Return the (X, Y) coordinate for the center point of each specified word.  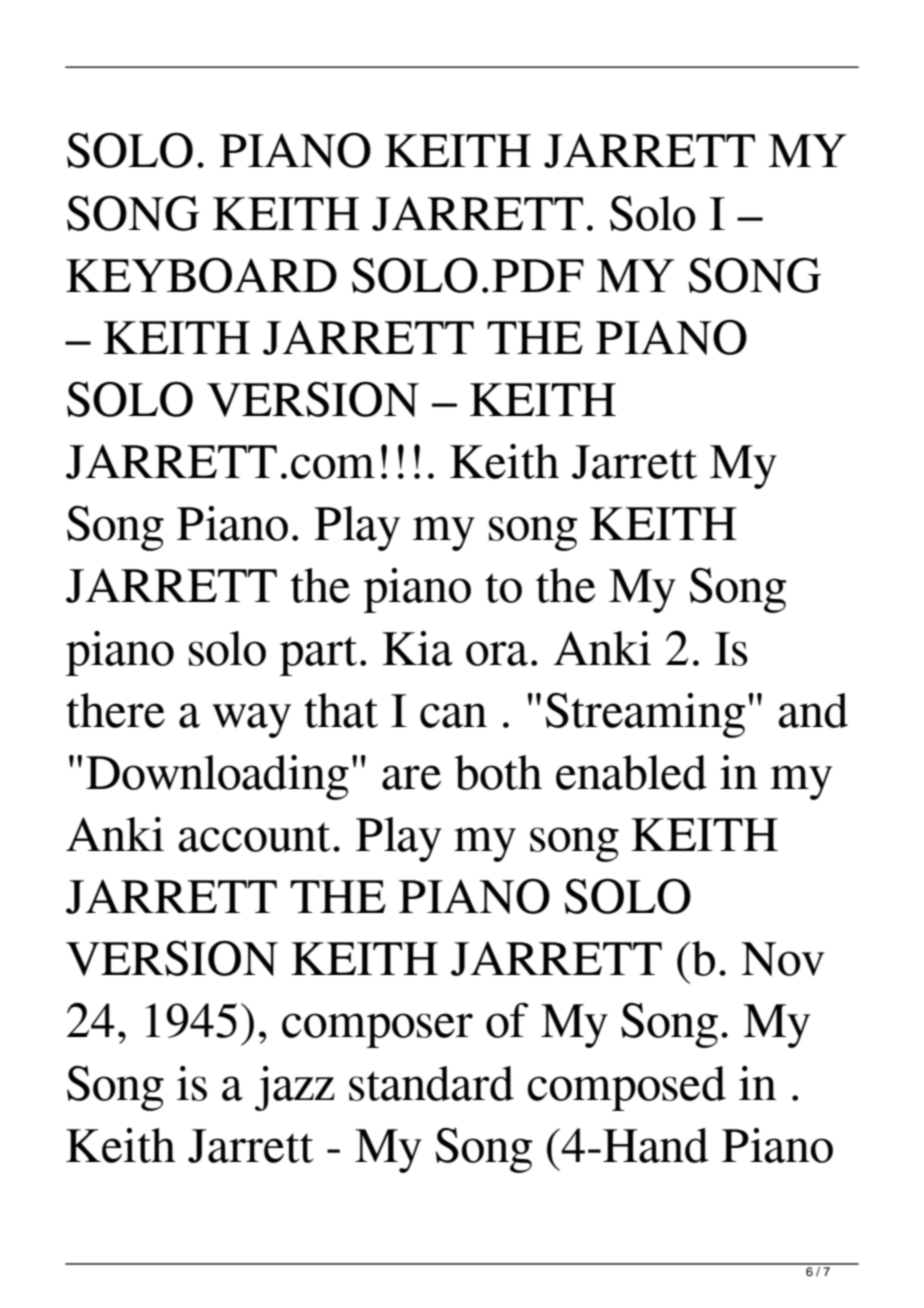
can (453, 715)
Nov (783, 959)
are (411, 777)
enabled (631, 772)
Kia (417, 648)
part (318, 656)
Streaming (645, 715)
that (341, 710)
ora (497, 653)
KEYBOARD (201, 275)
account (254, 837)
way (251, 720)
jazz (295, 1088)
